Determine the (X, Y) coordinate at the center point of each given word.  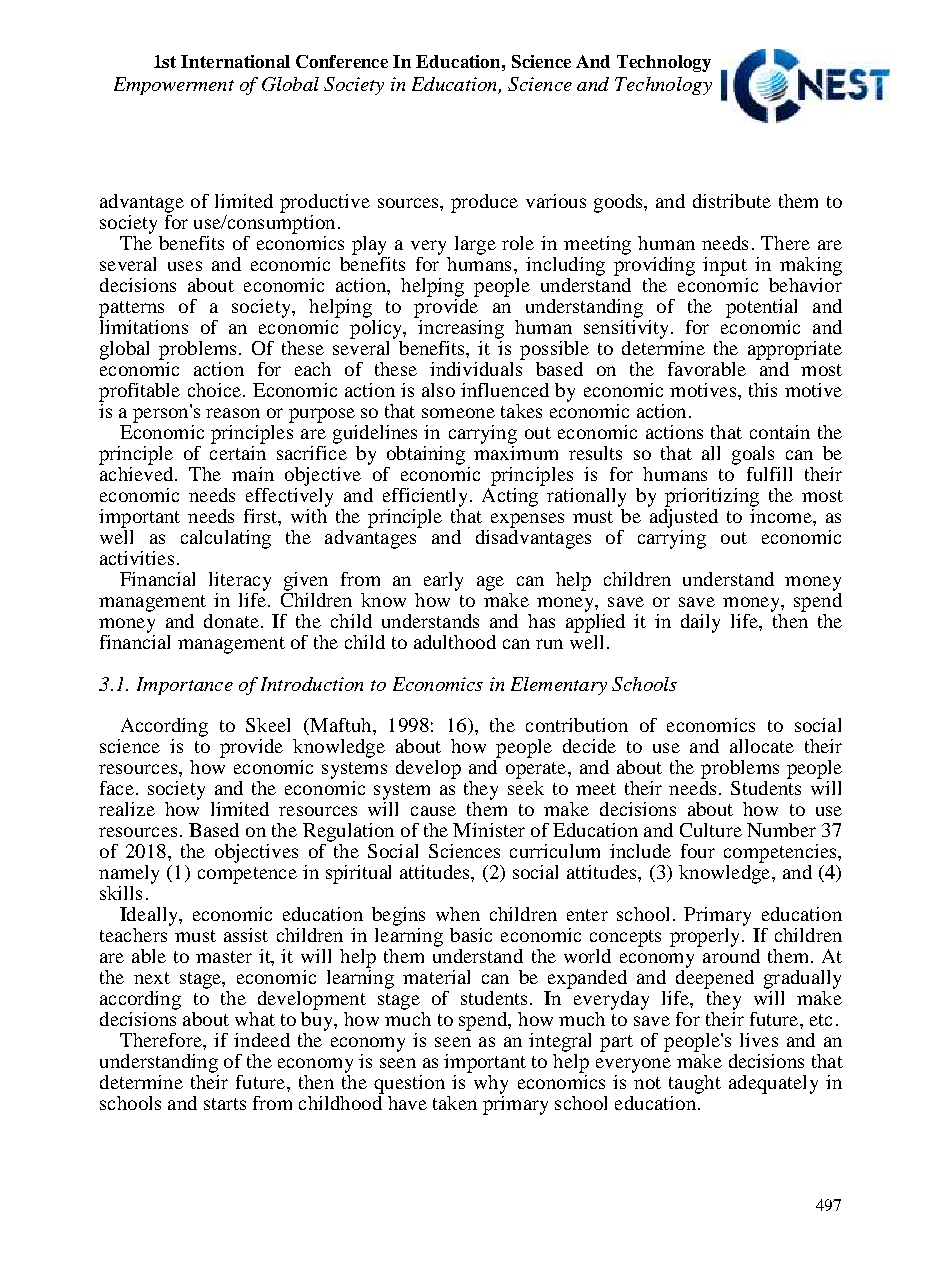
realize (127, 809)
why (489, 1083)
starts (225, 1104)
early (443, 581)
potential (761, 308)
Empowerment (174, 86)
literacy (240, 581)
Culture (711, 830)
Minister (489, 830)
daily (700, 623)
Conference (342, 61)
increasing (460, 328)
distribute (732, 201)
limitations (143, 325)
